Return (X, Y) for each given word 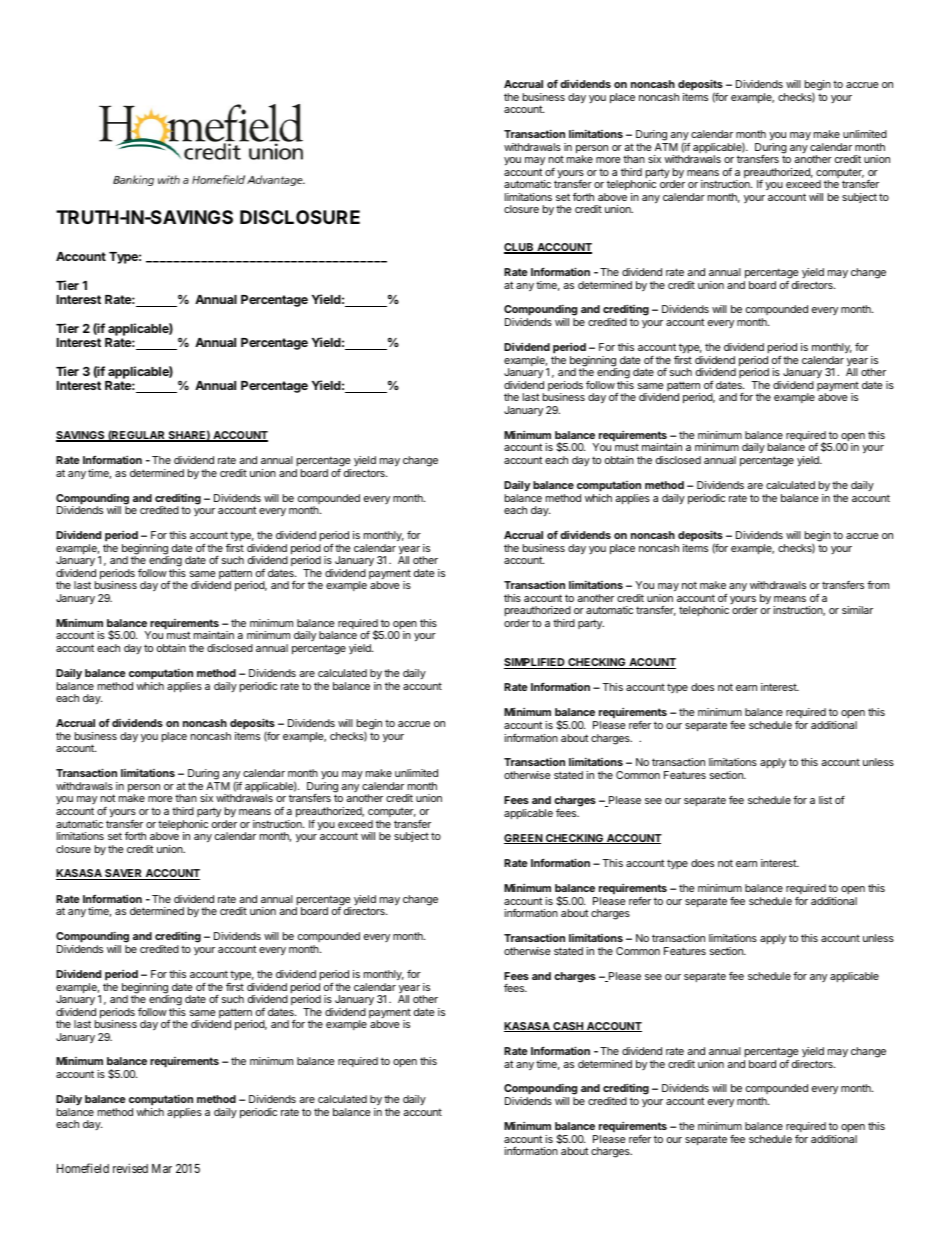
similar (857, 610)
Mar (162, 1168)
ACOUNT (651, 663)
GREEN (524, 839)
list (825, 800)
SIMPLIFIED (535, 663)
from (878, 585)
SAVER (123, 874)
